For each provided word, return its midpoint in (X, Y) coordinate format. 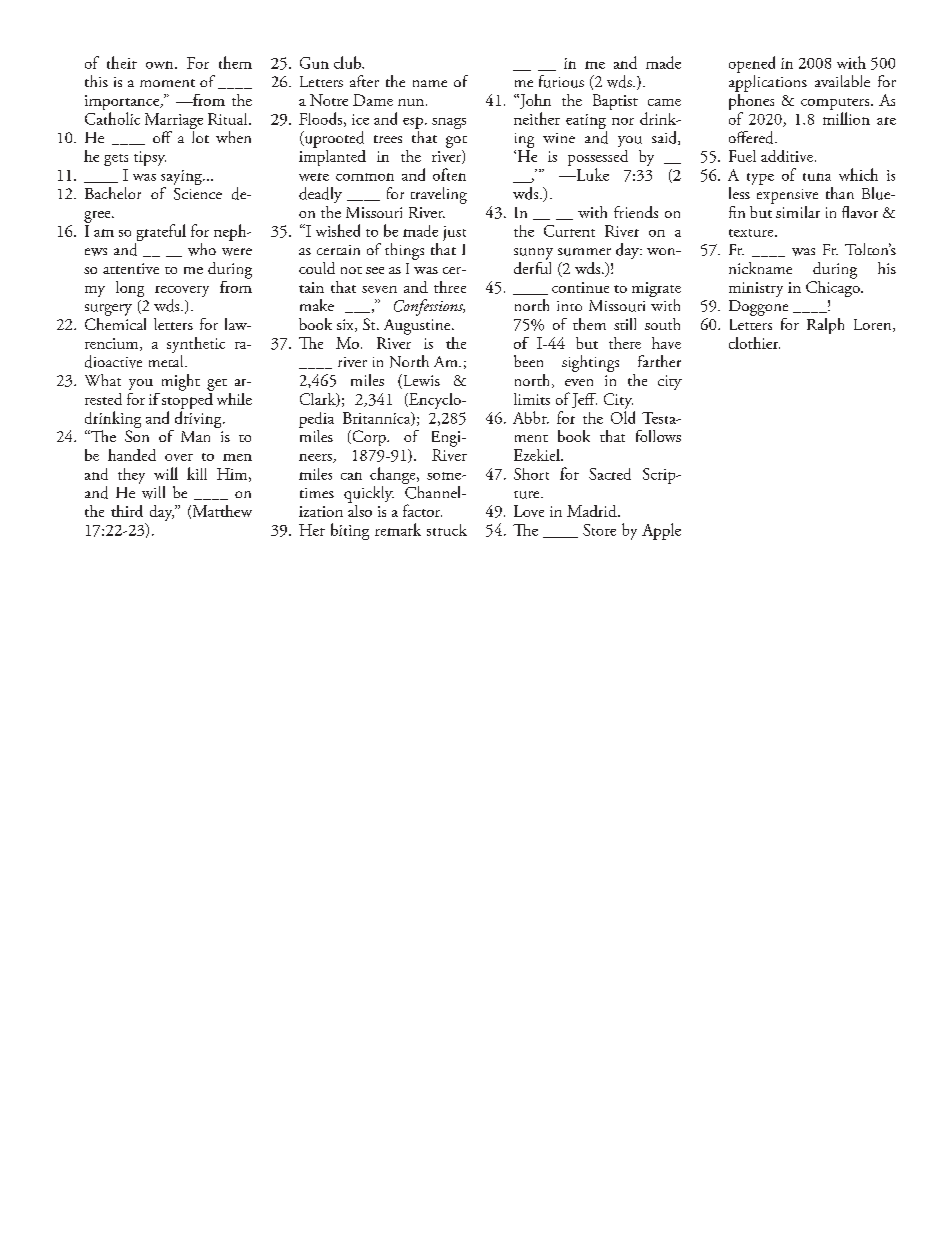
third (127, 511)
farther (659, 361)
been (528, 361)
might (181, 382)
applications (768, 82)
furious (561, 81)
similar (798, 212)
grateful (160, 234)
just (454, 233)
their (122, 62)
